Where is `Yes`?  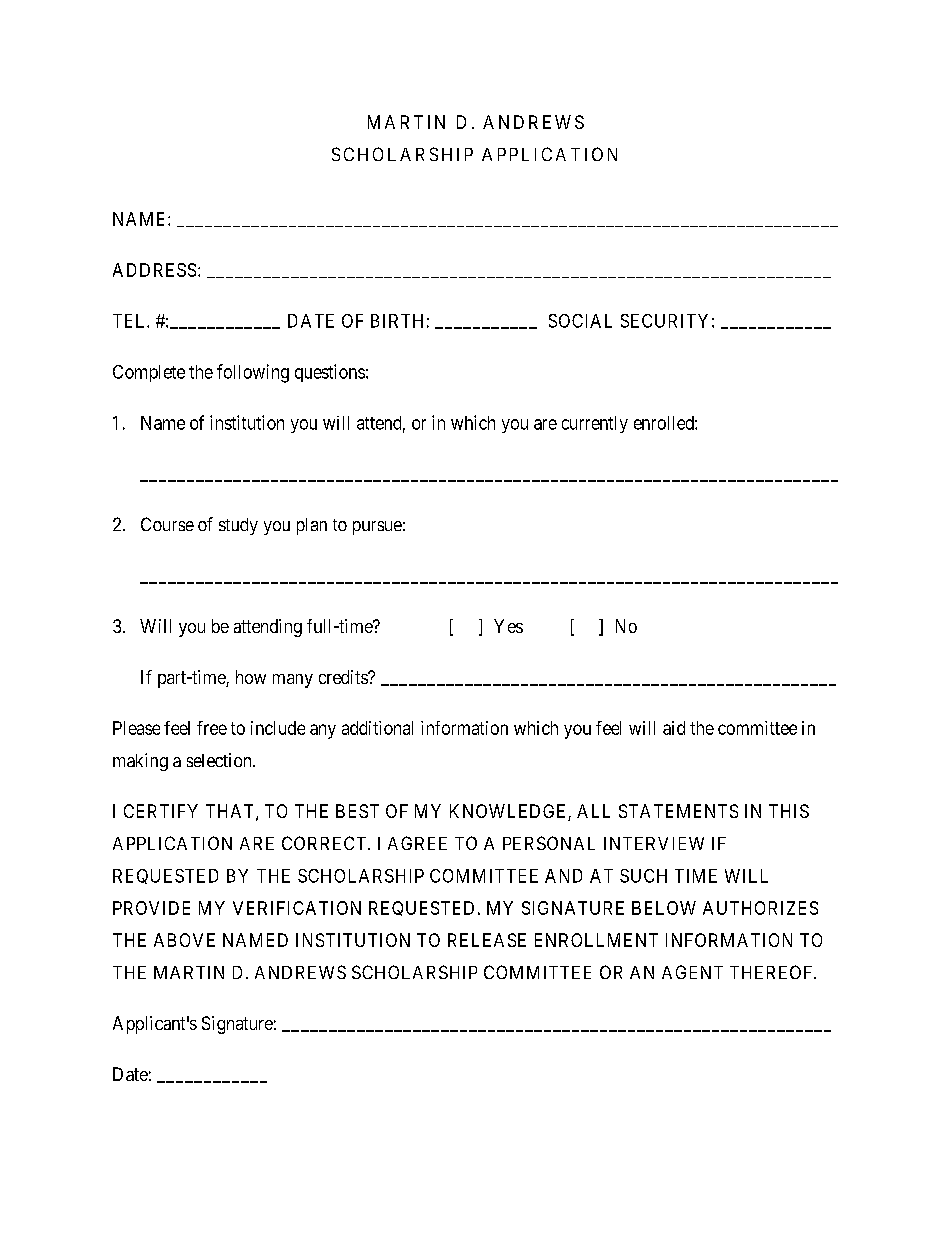
Yes is located at coordinates (508, 626).
